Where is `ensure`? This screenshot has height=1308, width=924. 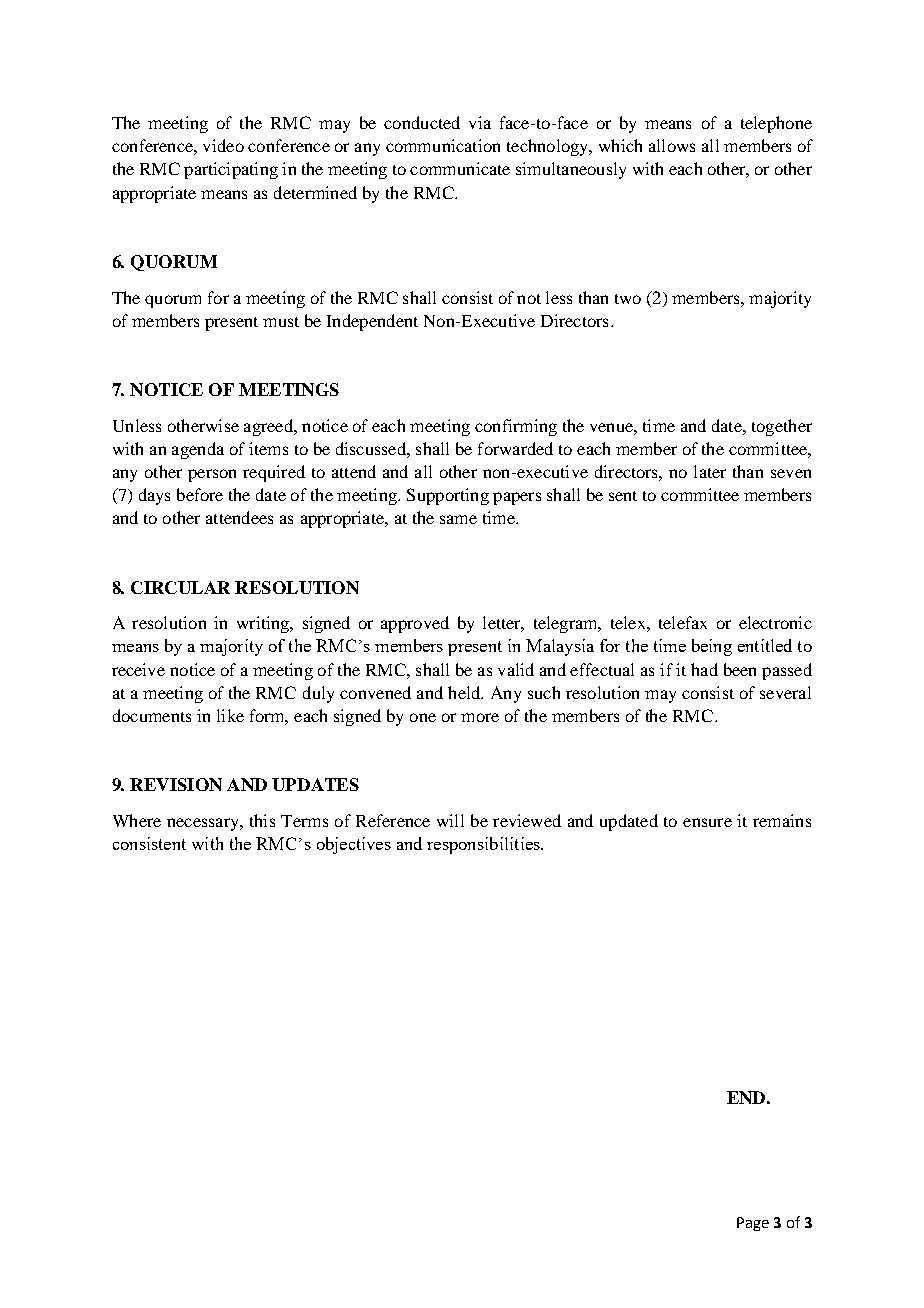 ensure is located at coordinates (707, 822).
